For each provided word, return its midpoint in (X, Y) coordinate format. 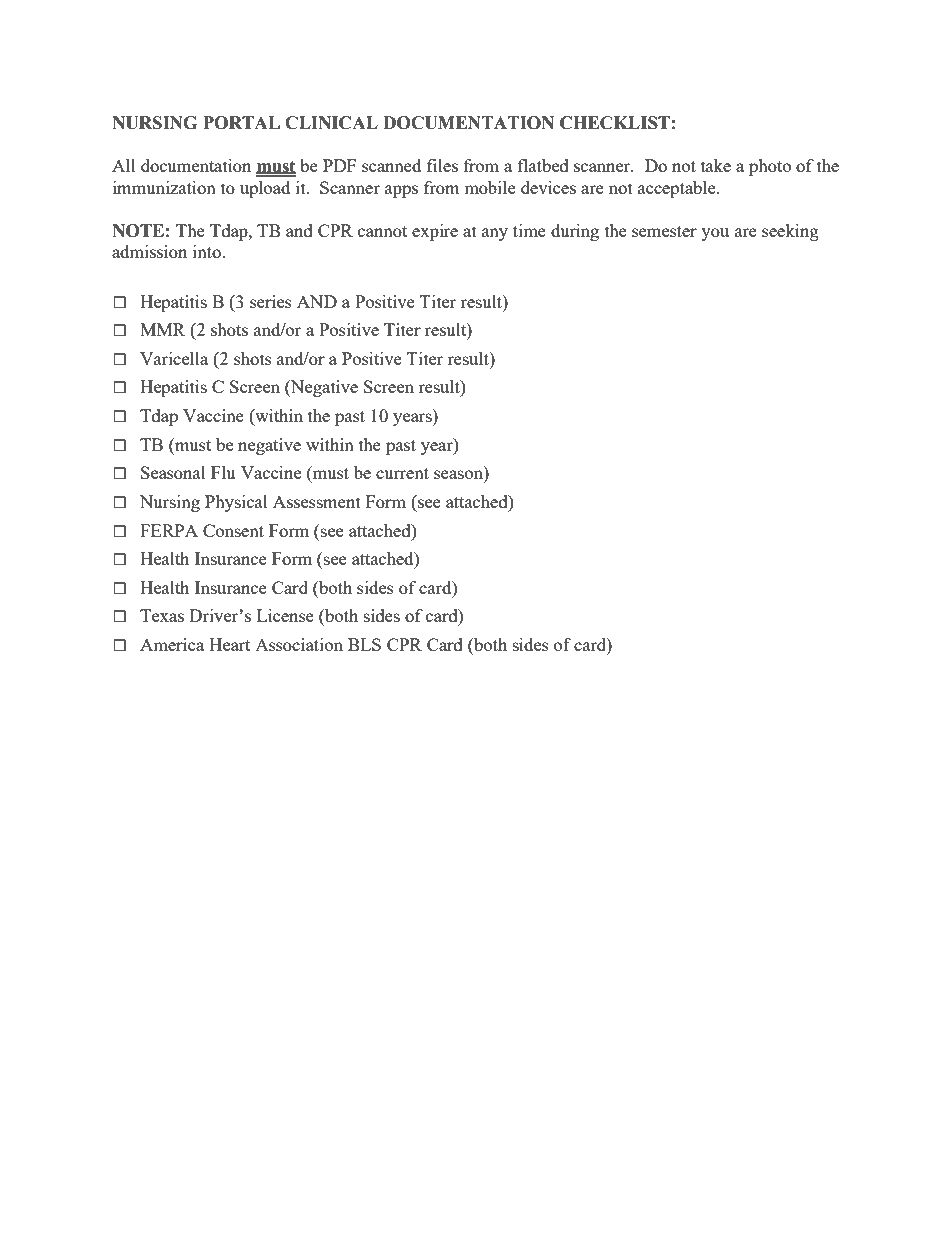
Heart (229, 644)
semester (664, 231)
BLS (364, 644)
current (402, 473)
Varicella (174, 358)
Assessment (317, 501)
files (442, 165)
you (715, 234)
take (716, 165)
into (208, 251)
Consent (233, 530)
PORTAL (241, 123)
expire (435, 232)
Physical (236, 503)
